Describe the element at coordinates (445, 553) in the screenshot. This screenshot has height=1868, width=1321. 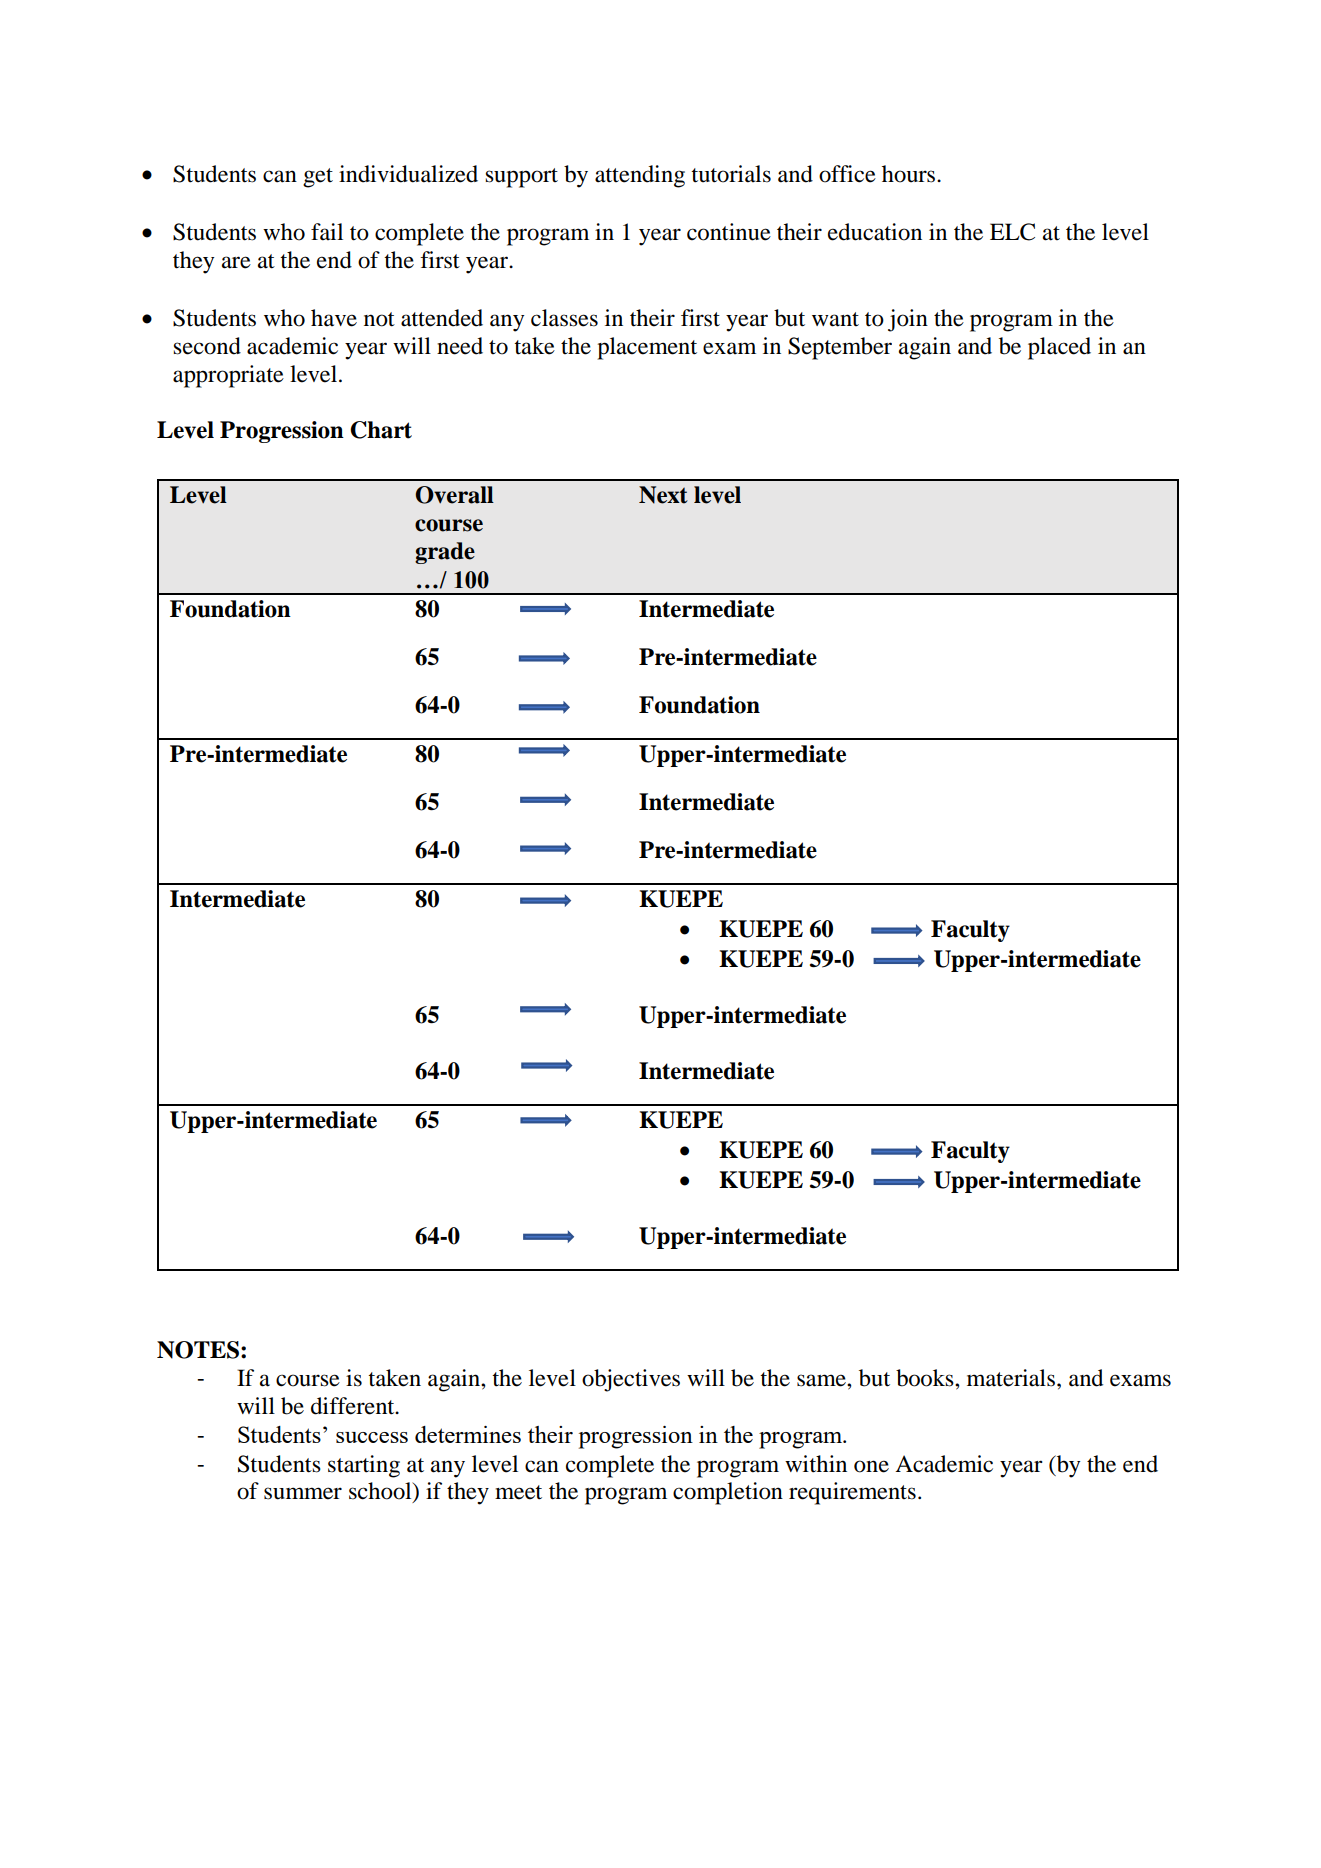
I see `grade` at that location.
